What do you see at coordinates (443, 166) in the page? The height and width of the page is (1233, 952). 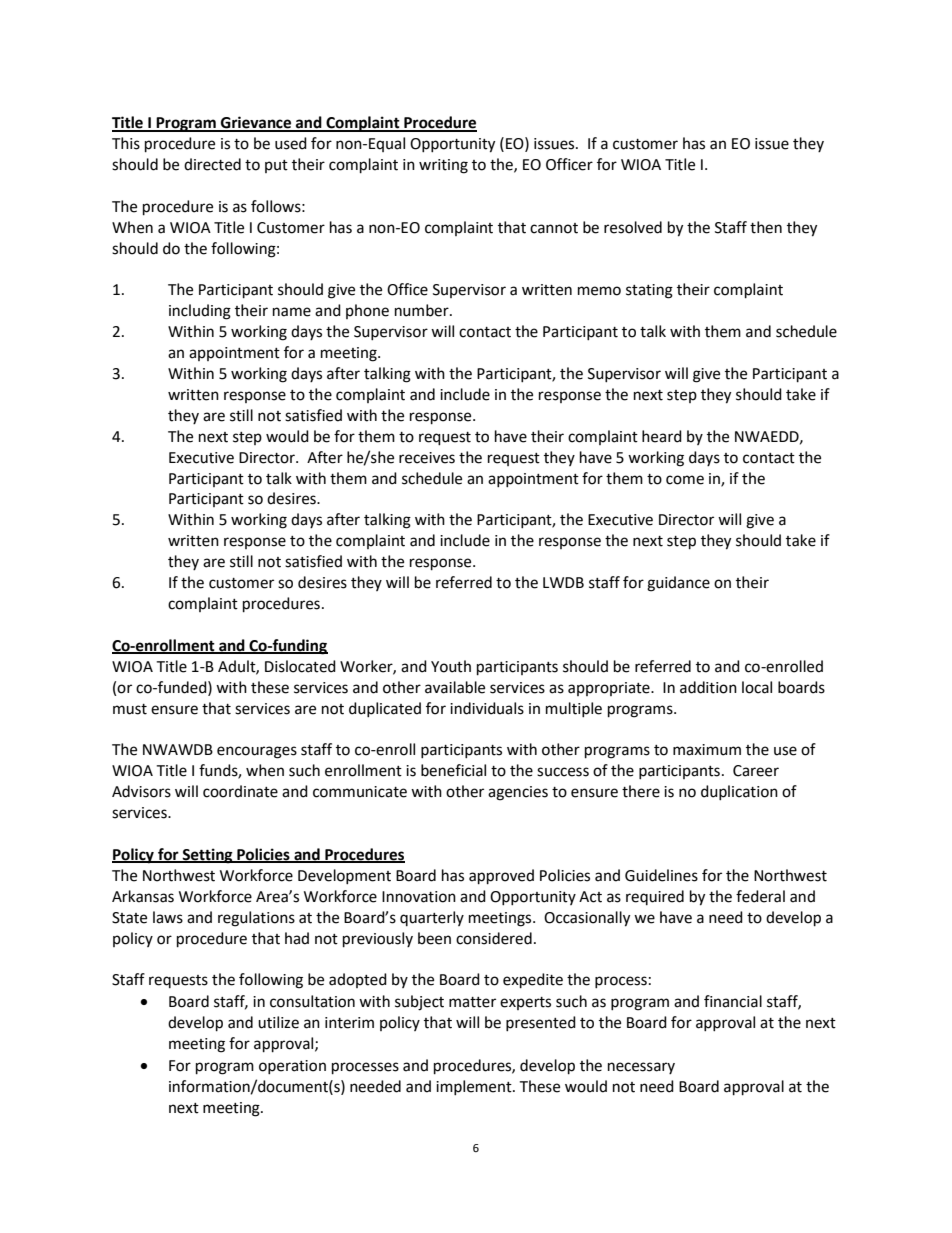 I see `writing` at bounding box center [443, 166].
